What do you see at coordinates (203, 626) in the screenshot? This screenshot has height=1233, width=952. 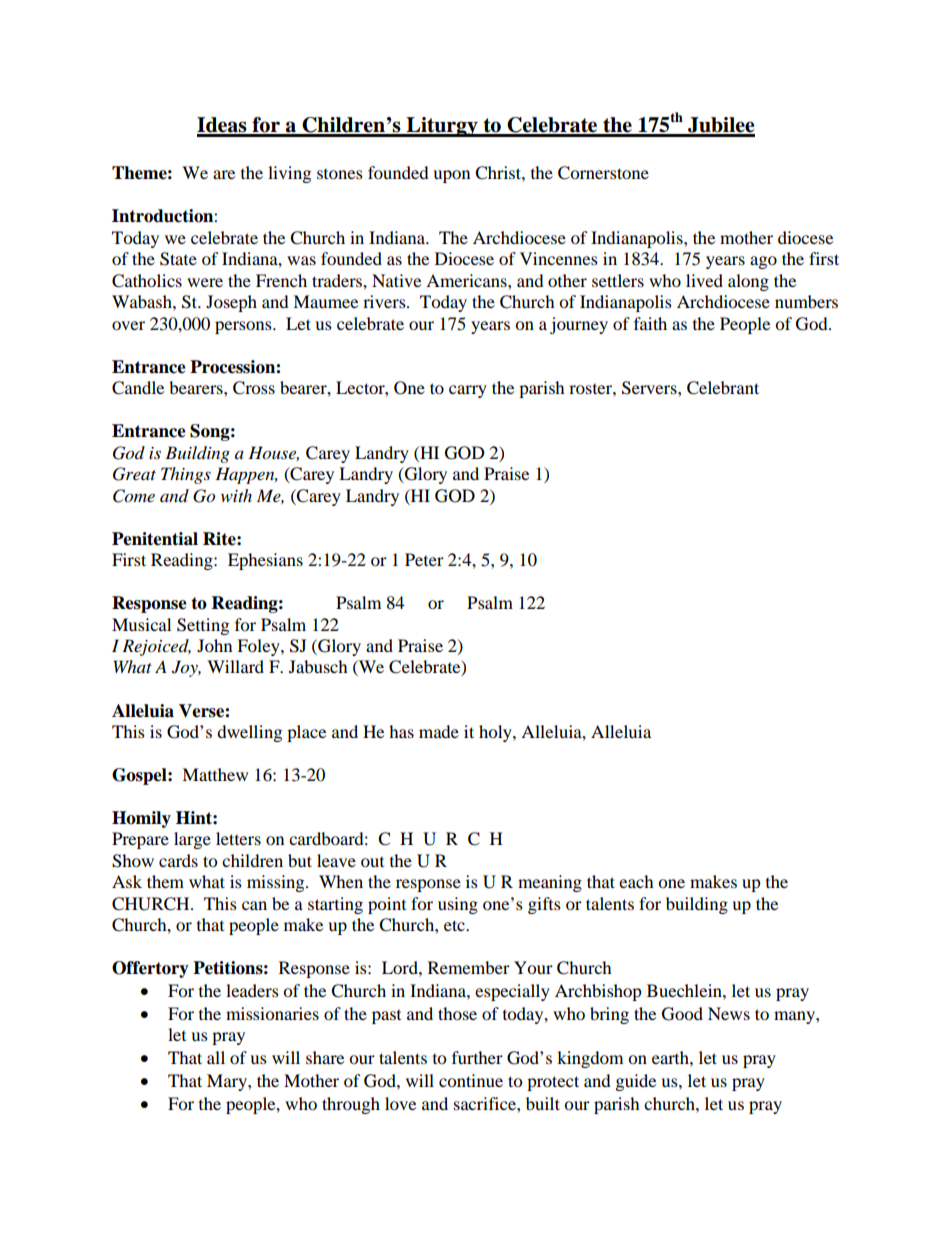 I see `Setting` at bounding box center [203, 626].
